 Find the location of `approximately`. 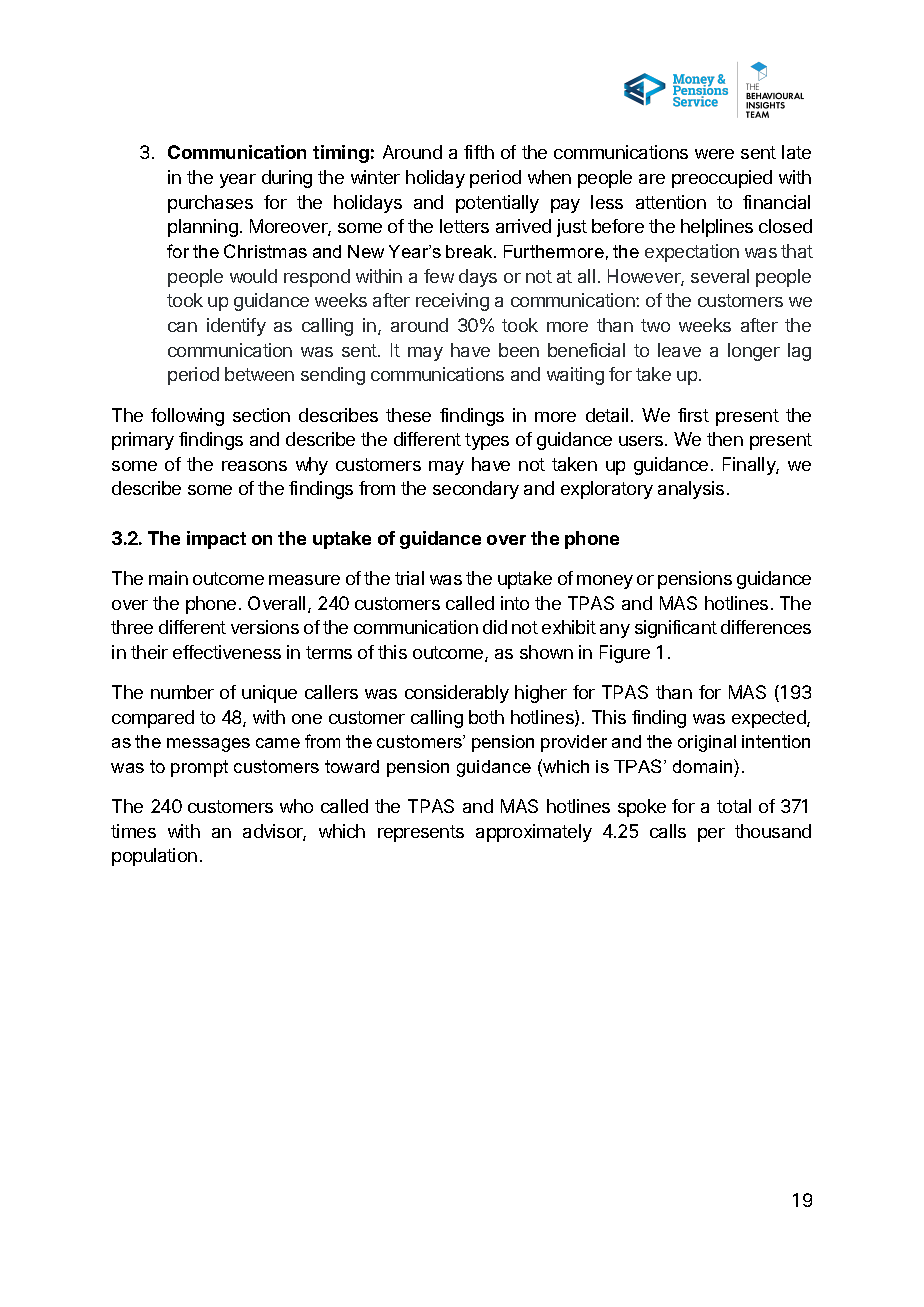

approximately is located at coordinates (534, 833).
